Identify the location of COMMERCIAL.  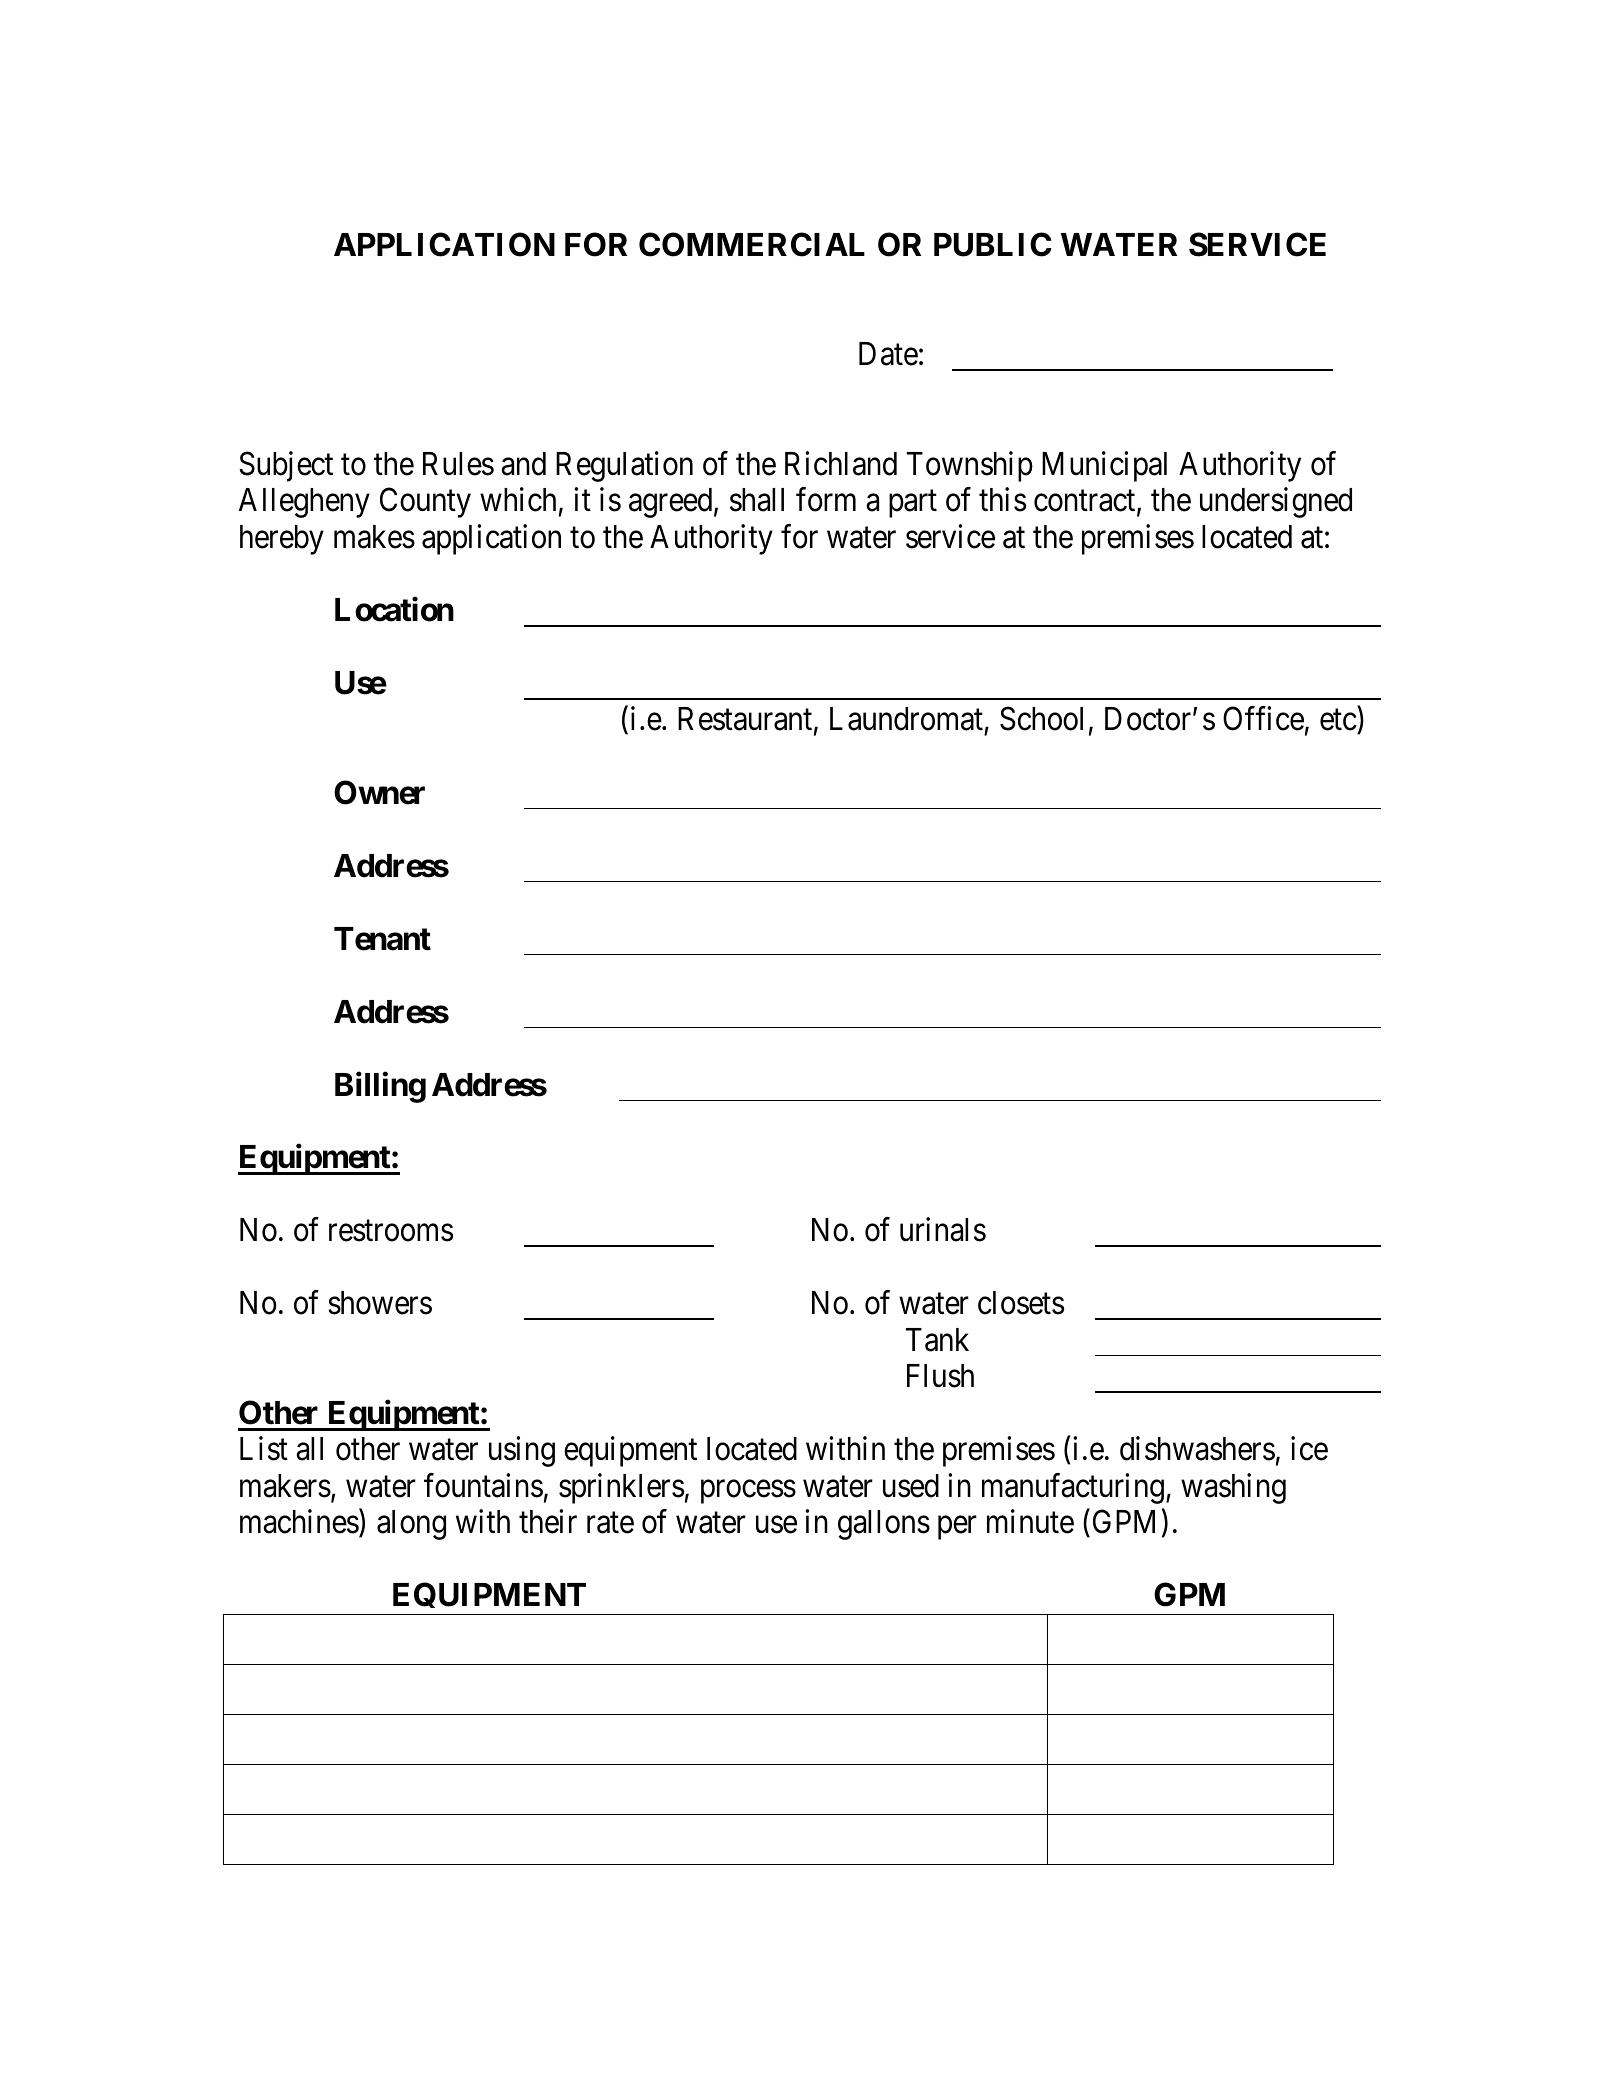
(752, 244).
